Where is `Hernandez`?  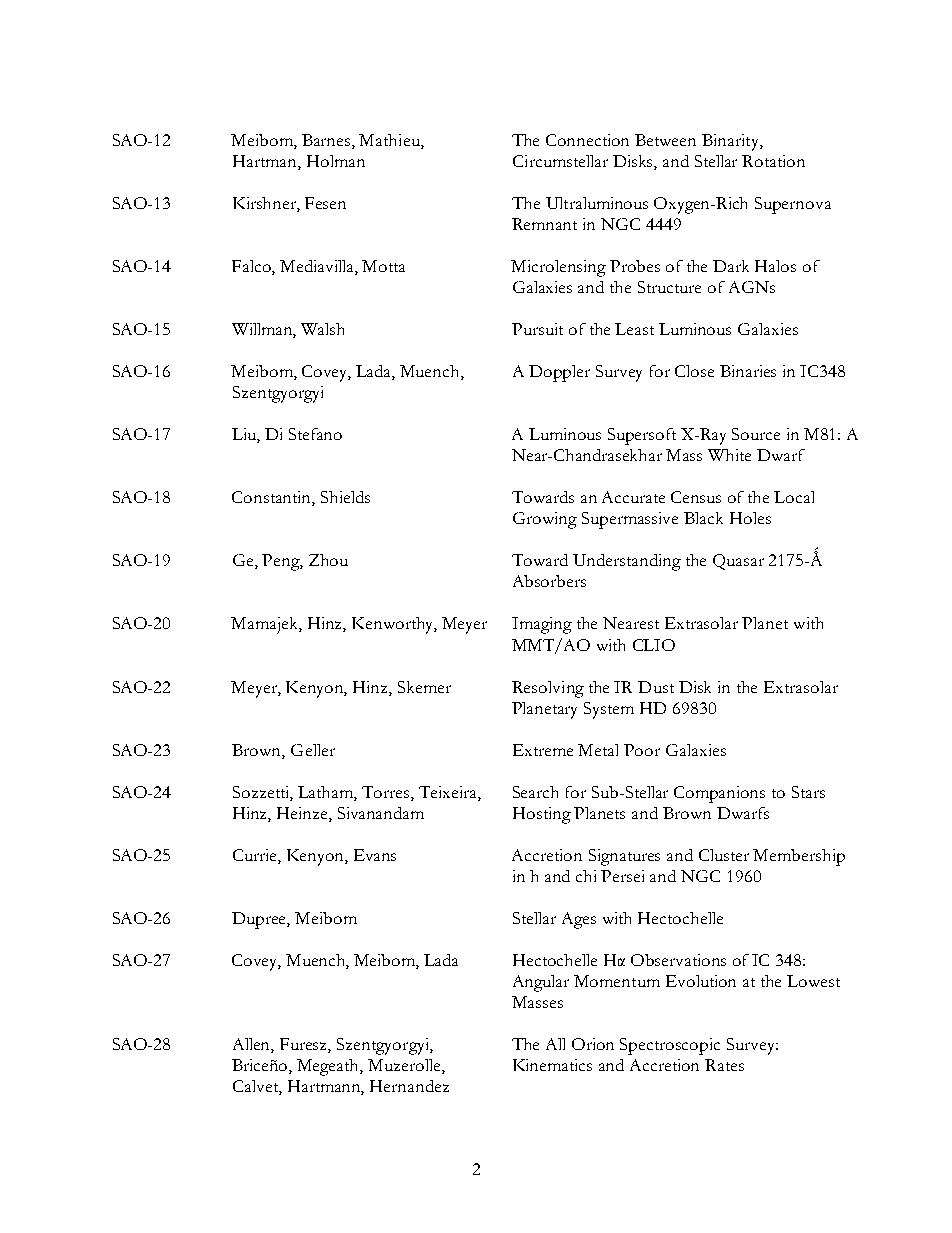
Hernandez is located at coordinates (409, 1086).
